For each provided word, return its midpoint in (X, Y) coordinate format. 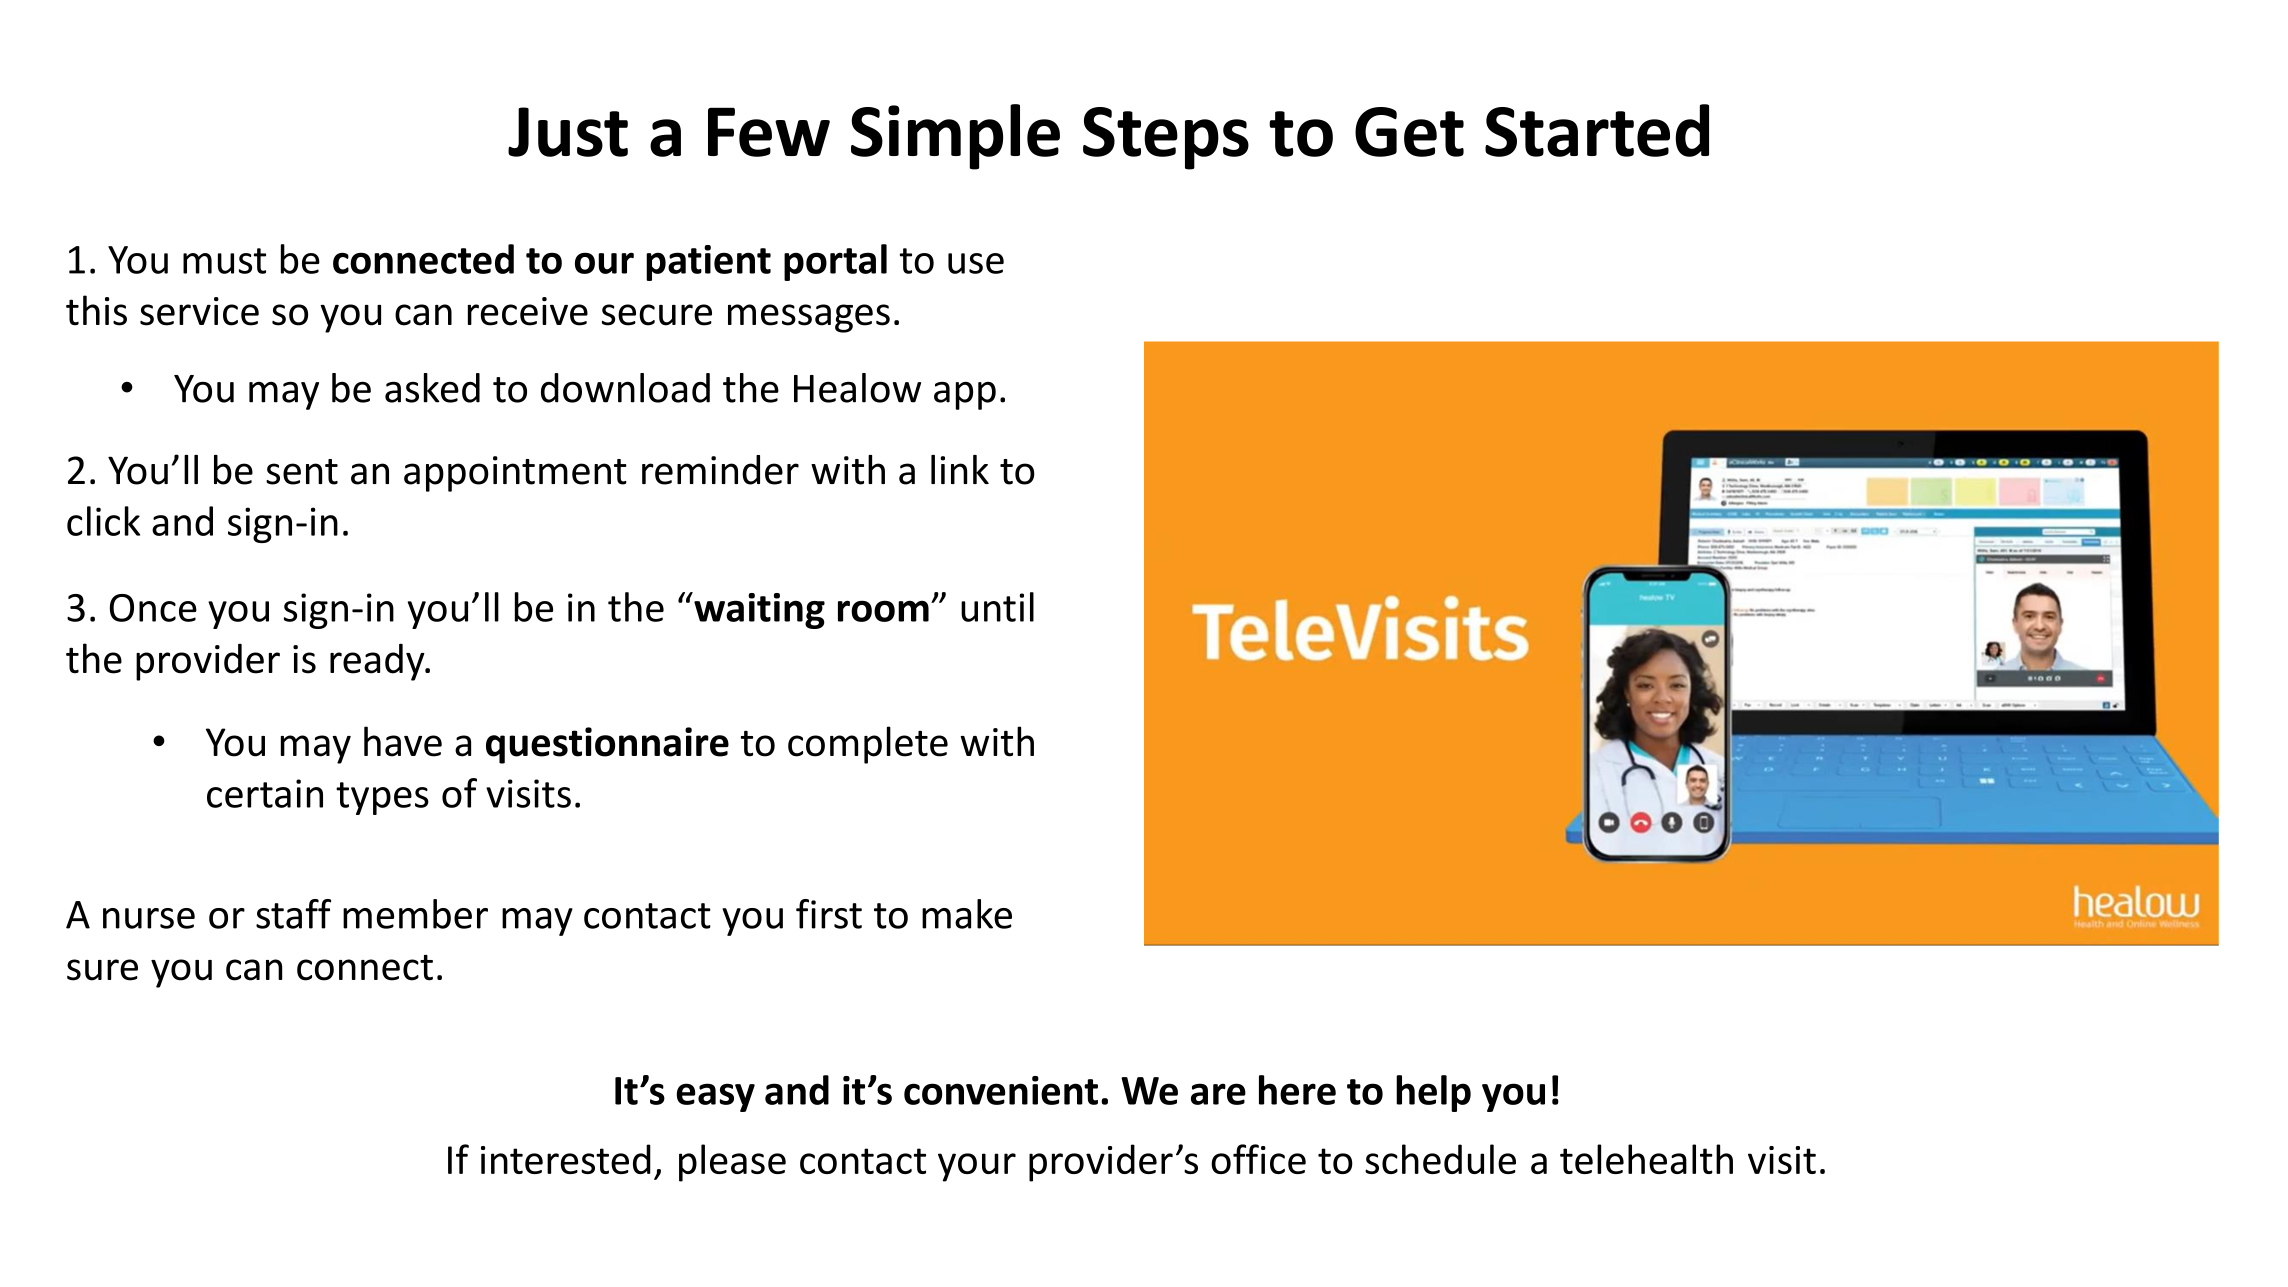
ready (378, 662)
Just (568, 132)
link (960, 469)
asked (432, 388)
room (883, 611)
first (829, 914)
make (967, 914)
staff (293, 914)
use (976, 263)
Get (1409, 132)
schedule (1440, 1159)
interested (566, 1159)
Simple (955, 137)
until (997, 607)
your (977, 1167)
